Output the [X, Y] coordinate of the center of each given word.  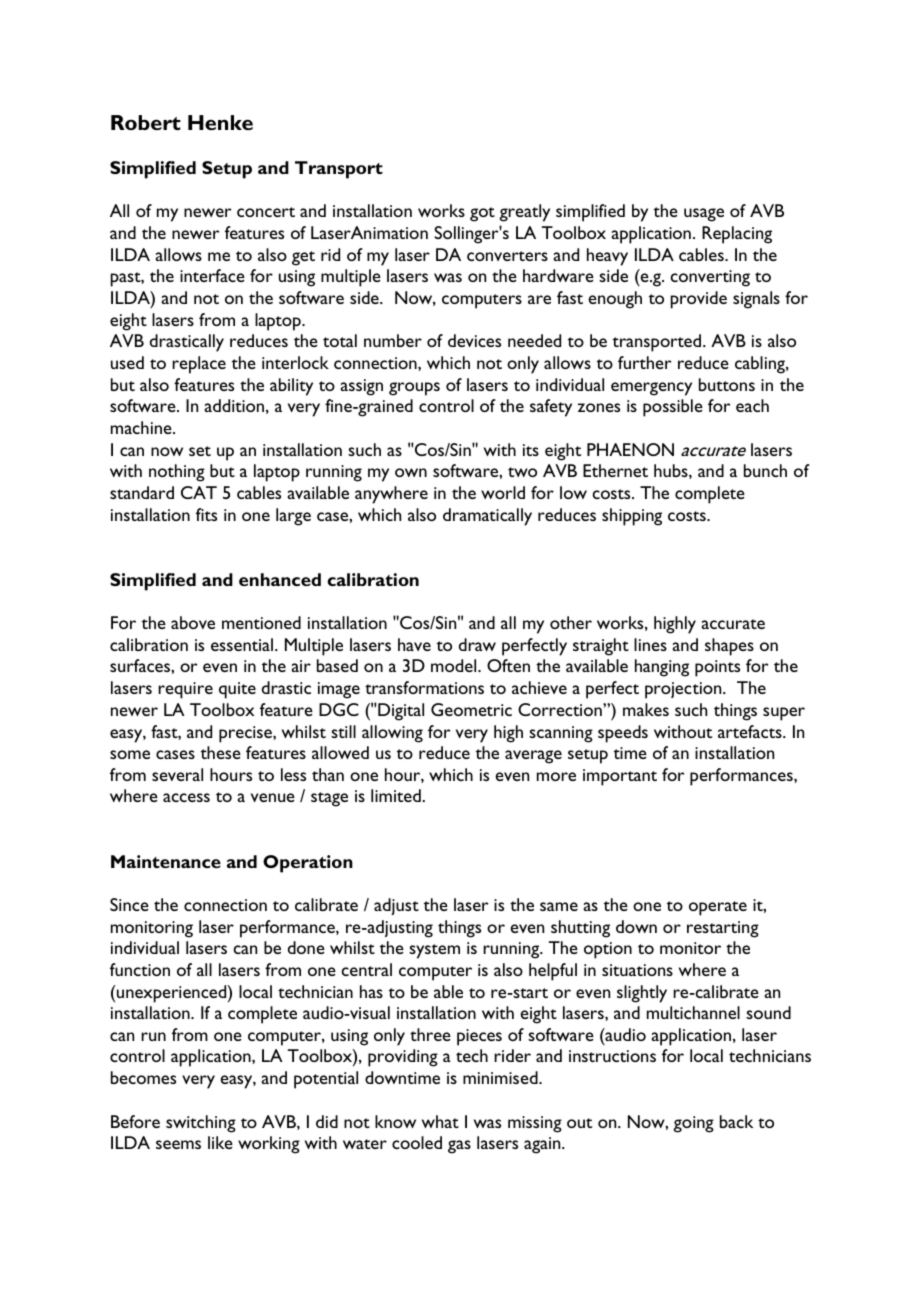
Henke [220, 122]
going [693, 1124]
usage [704, 215]
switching [201, 1124]
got [482, 214]
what [440, 1121]
